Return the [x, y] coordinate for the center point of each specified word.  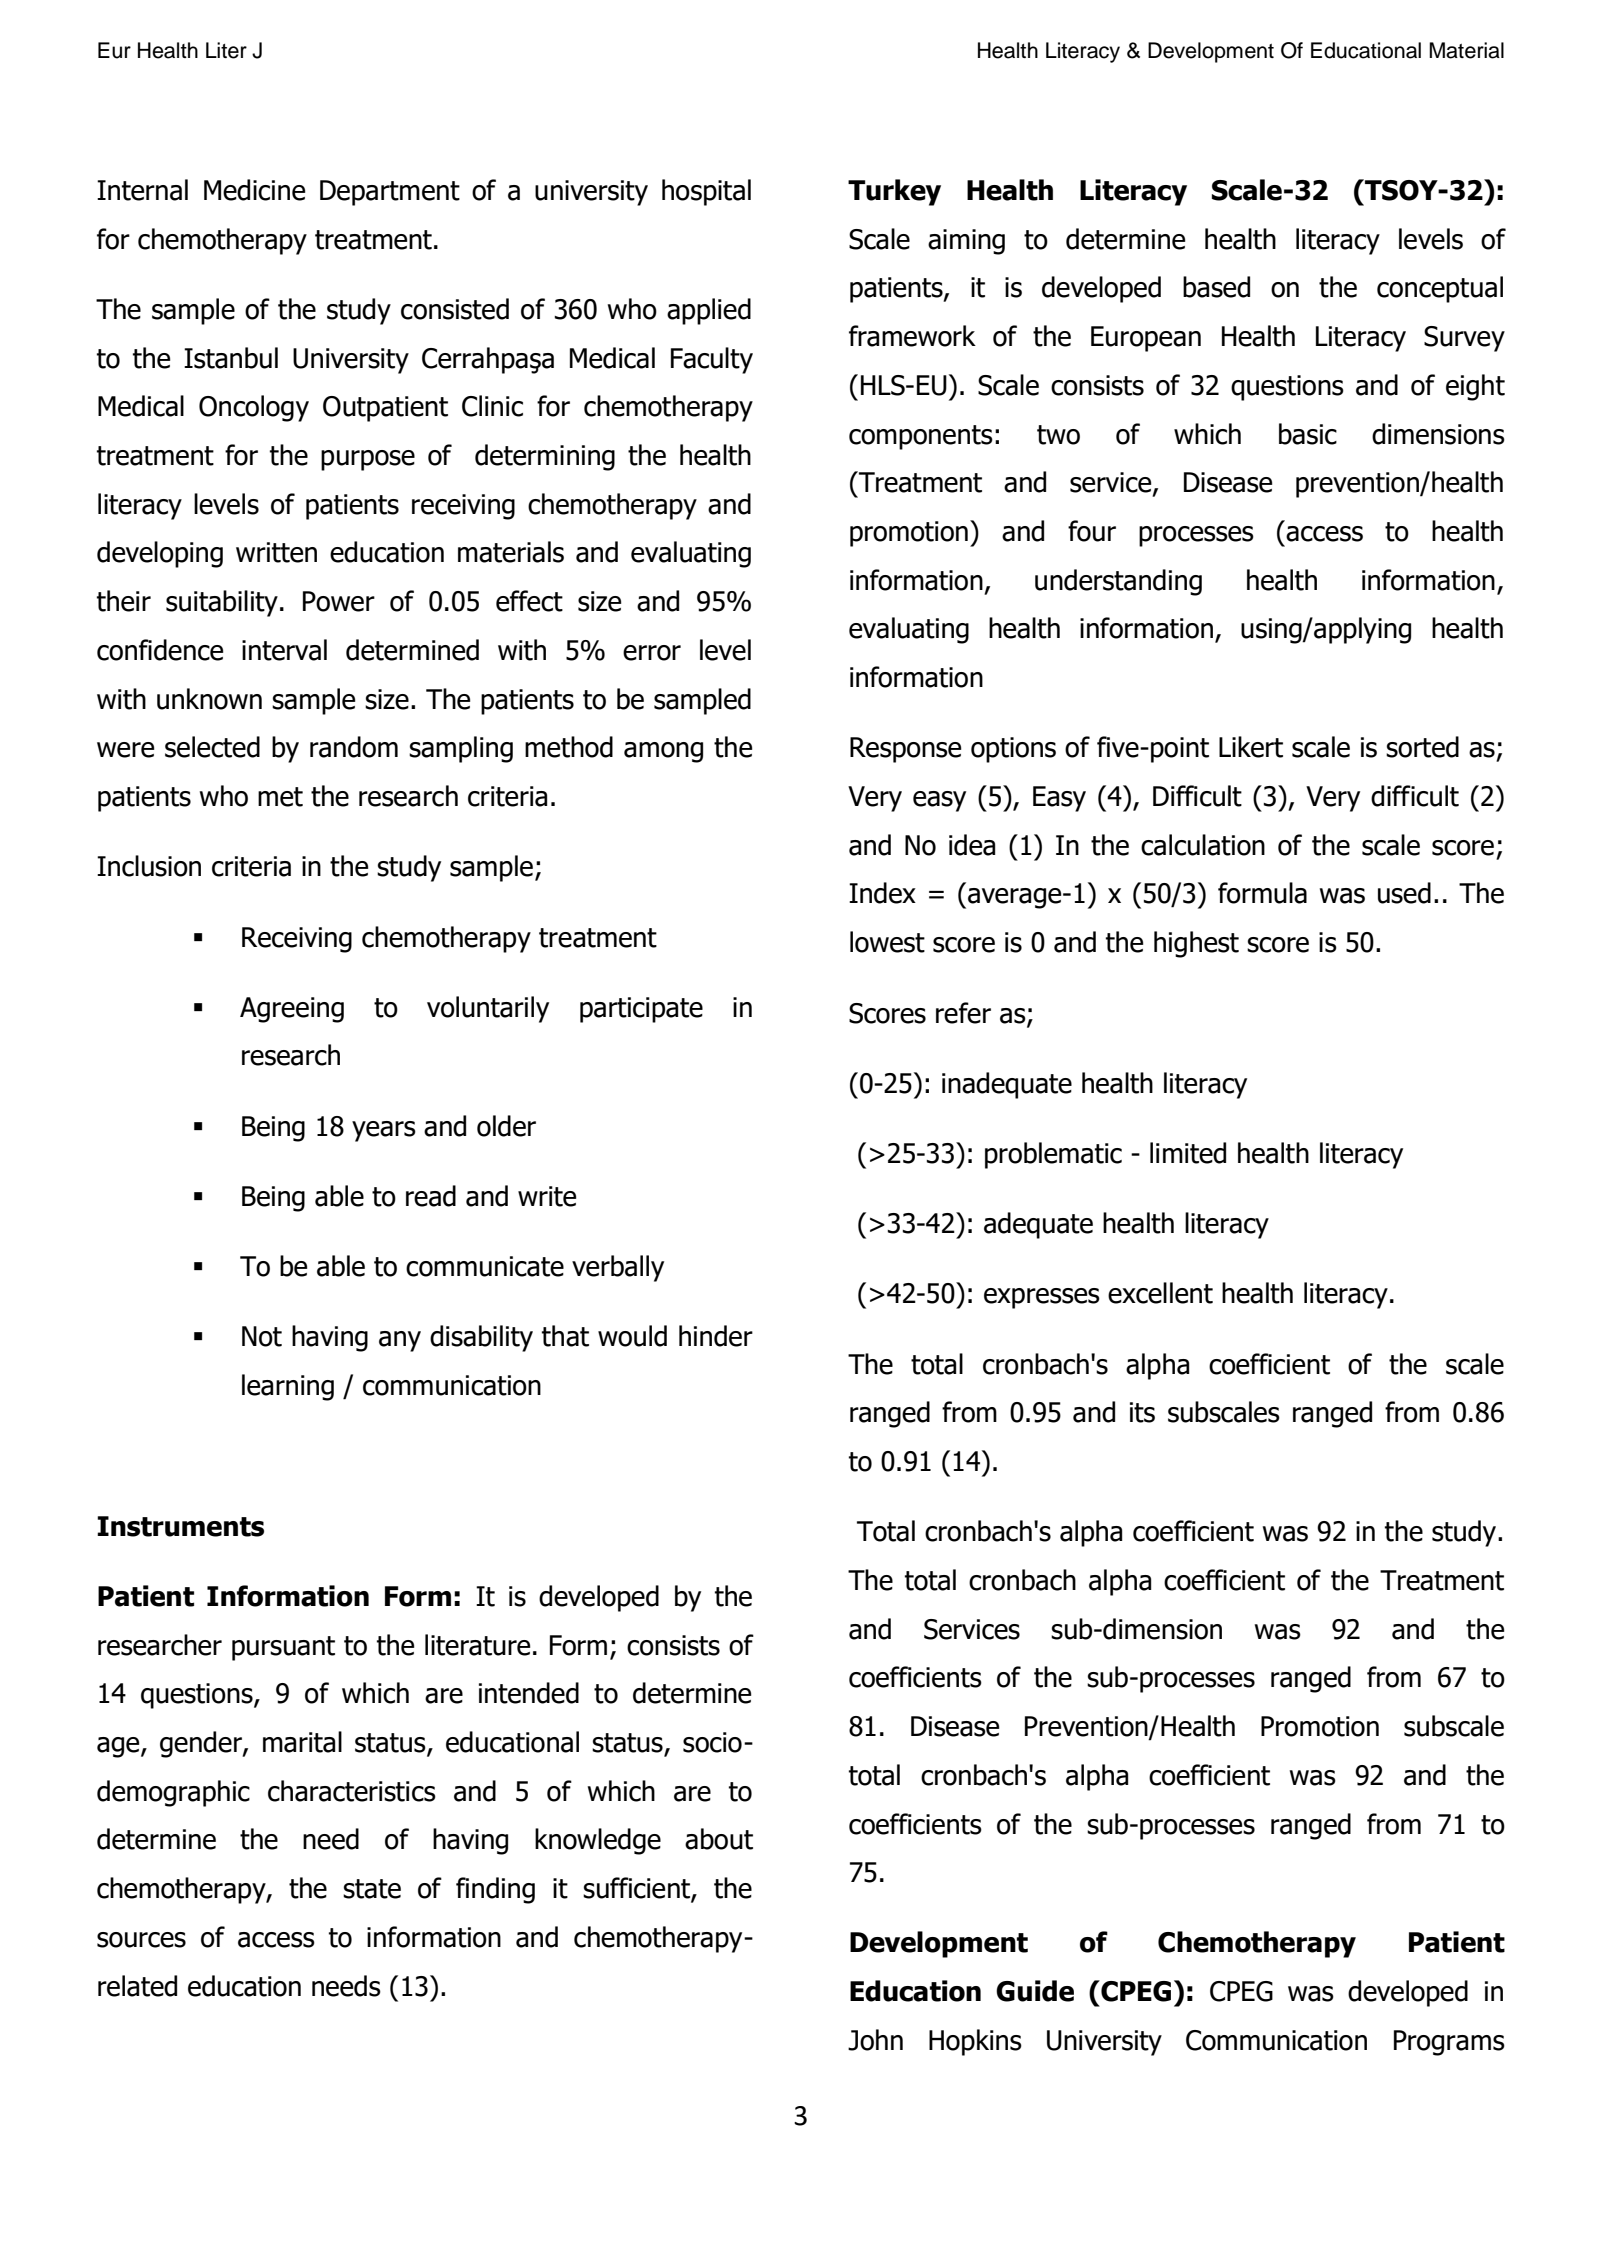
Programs [1449, 2043]
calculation [1203, 845]
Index [882, 893]
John [875, 2040]
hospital [706, 192]
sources [141, 1940]
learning [288, 1387]
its [1142, 1412]
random [354, 747]
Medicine [255, 190]
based [1216, 287]
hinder [716, 1336]
